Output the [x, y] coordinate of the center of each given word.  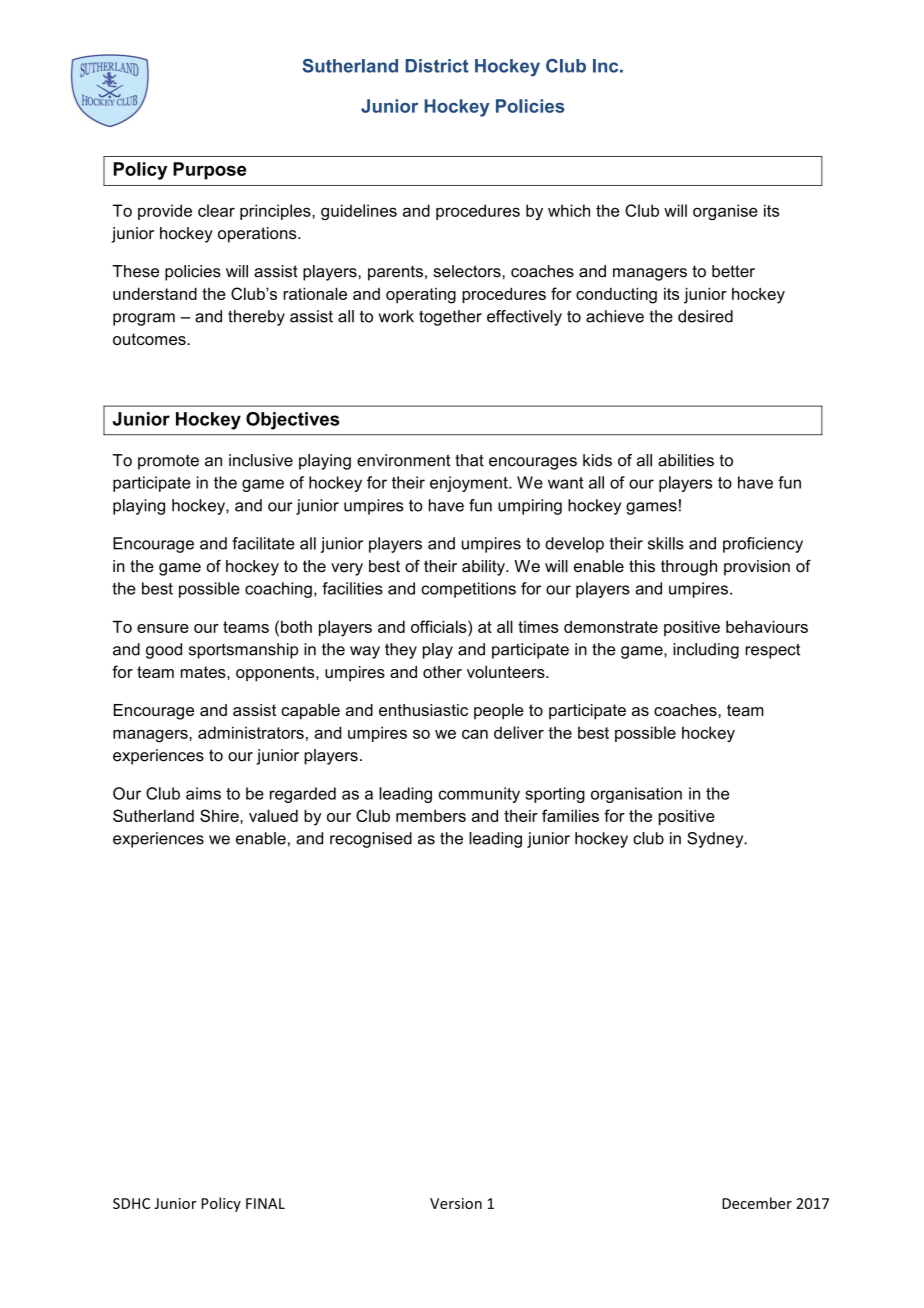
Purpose [209, 171]
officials [440, 626]
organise [725, 212]
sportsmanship [243, 651]
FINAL [265, 1203]
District [437, 66]
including [706, 651]
